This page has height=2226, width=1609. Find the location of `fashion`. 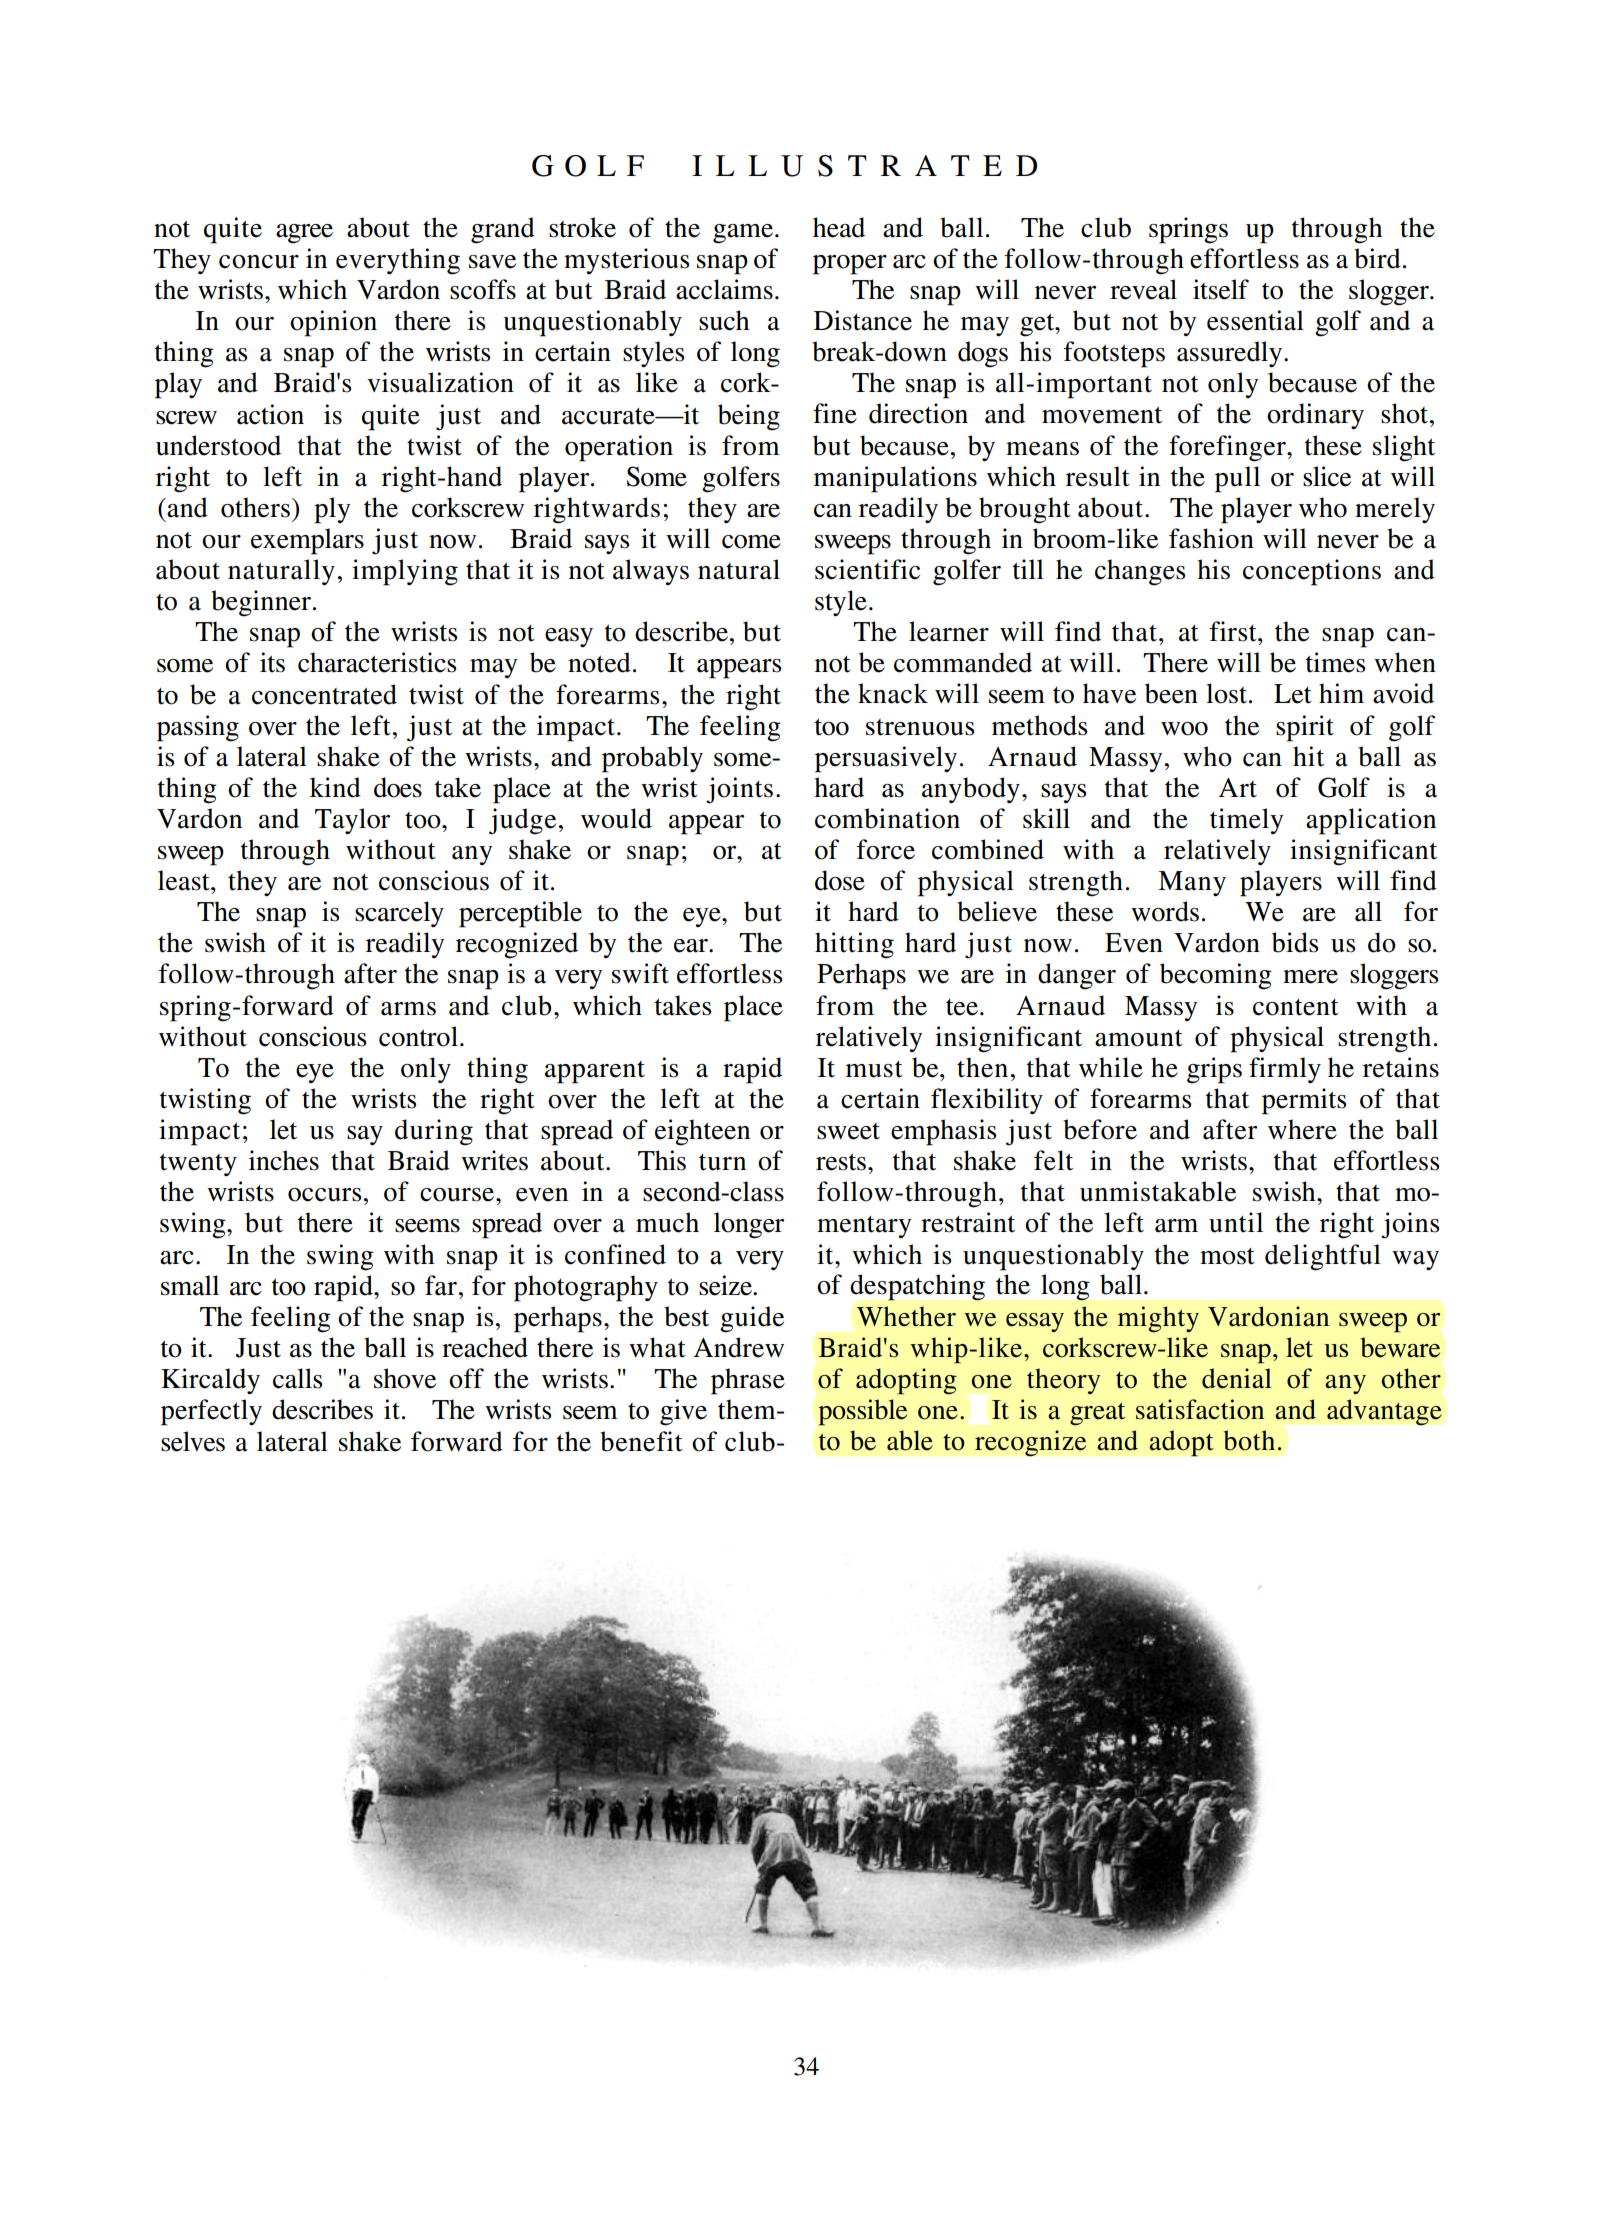

fashion is located at coordinates (1211, 538).
